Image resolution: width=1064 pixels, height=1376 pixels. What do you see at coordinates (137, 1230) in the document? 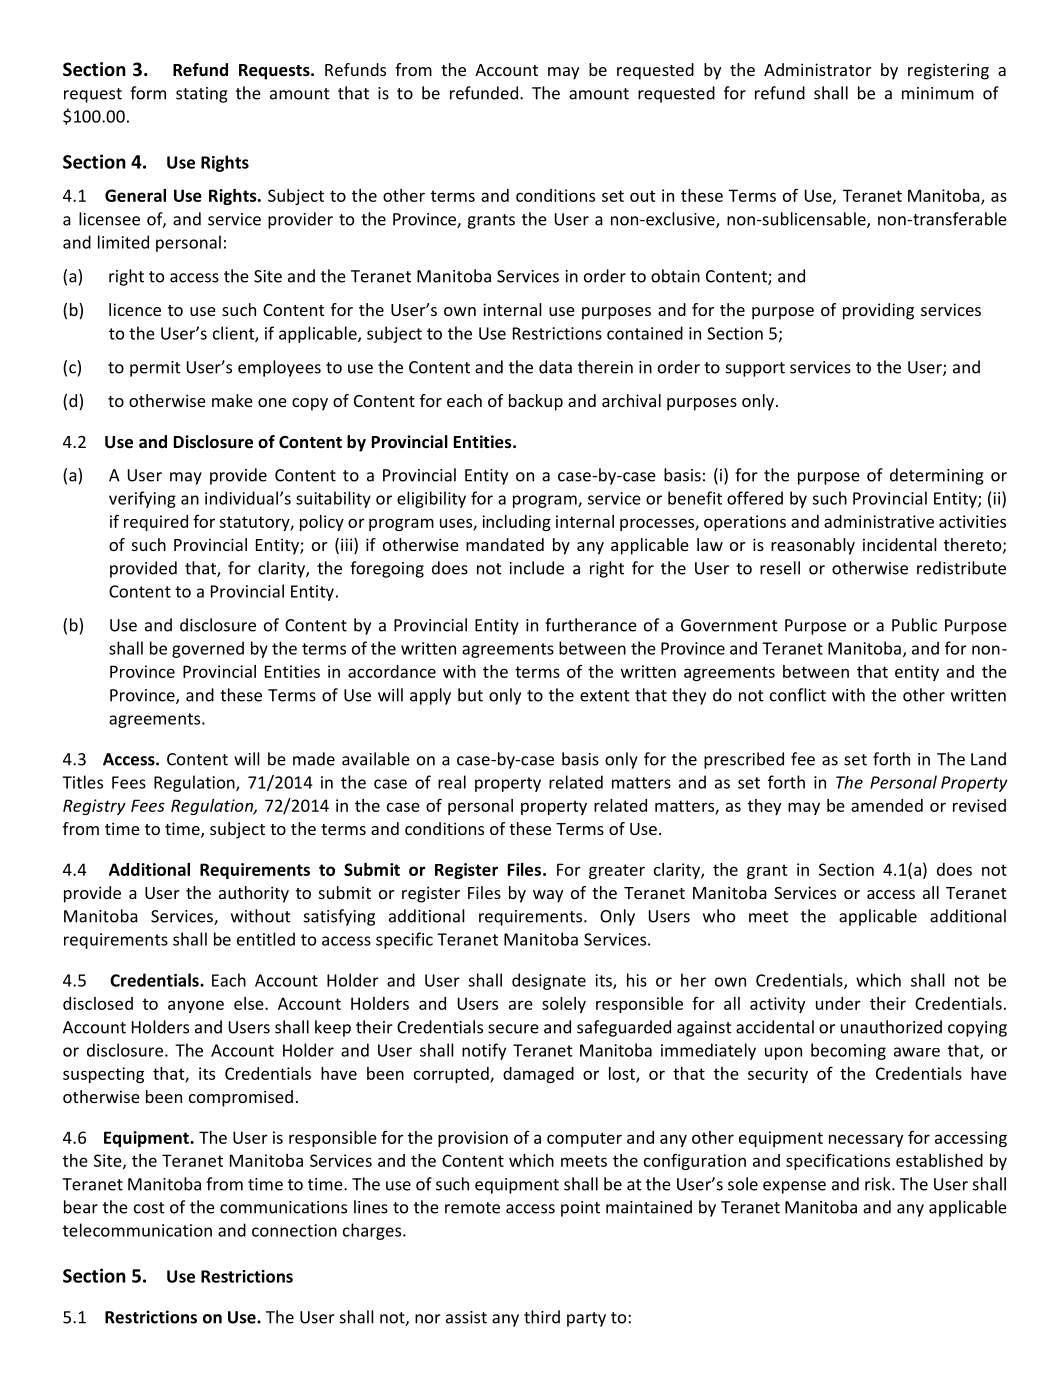
I see `telecommunication` at bounding box center [137, 1230].
